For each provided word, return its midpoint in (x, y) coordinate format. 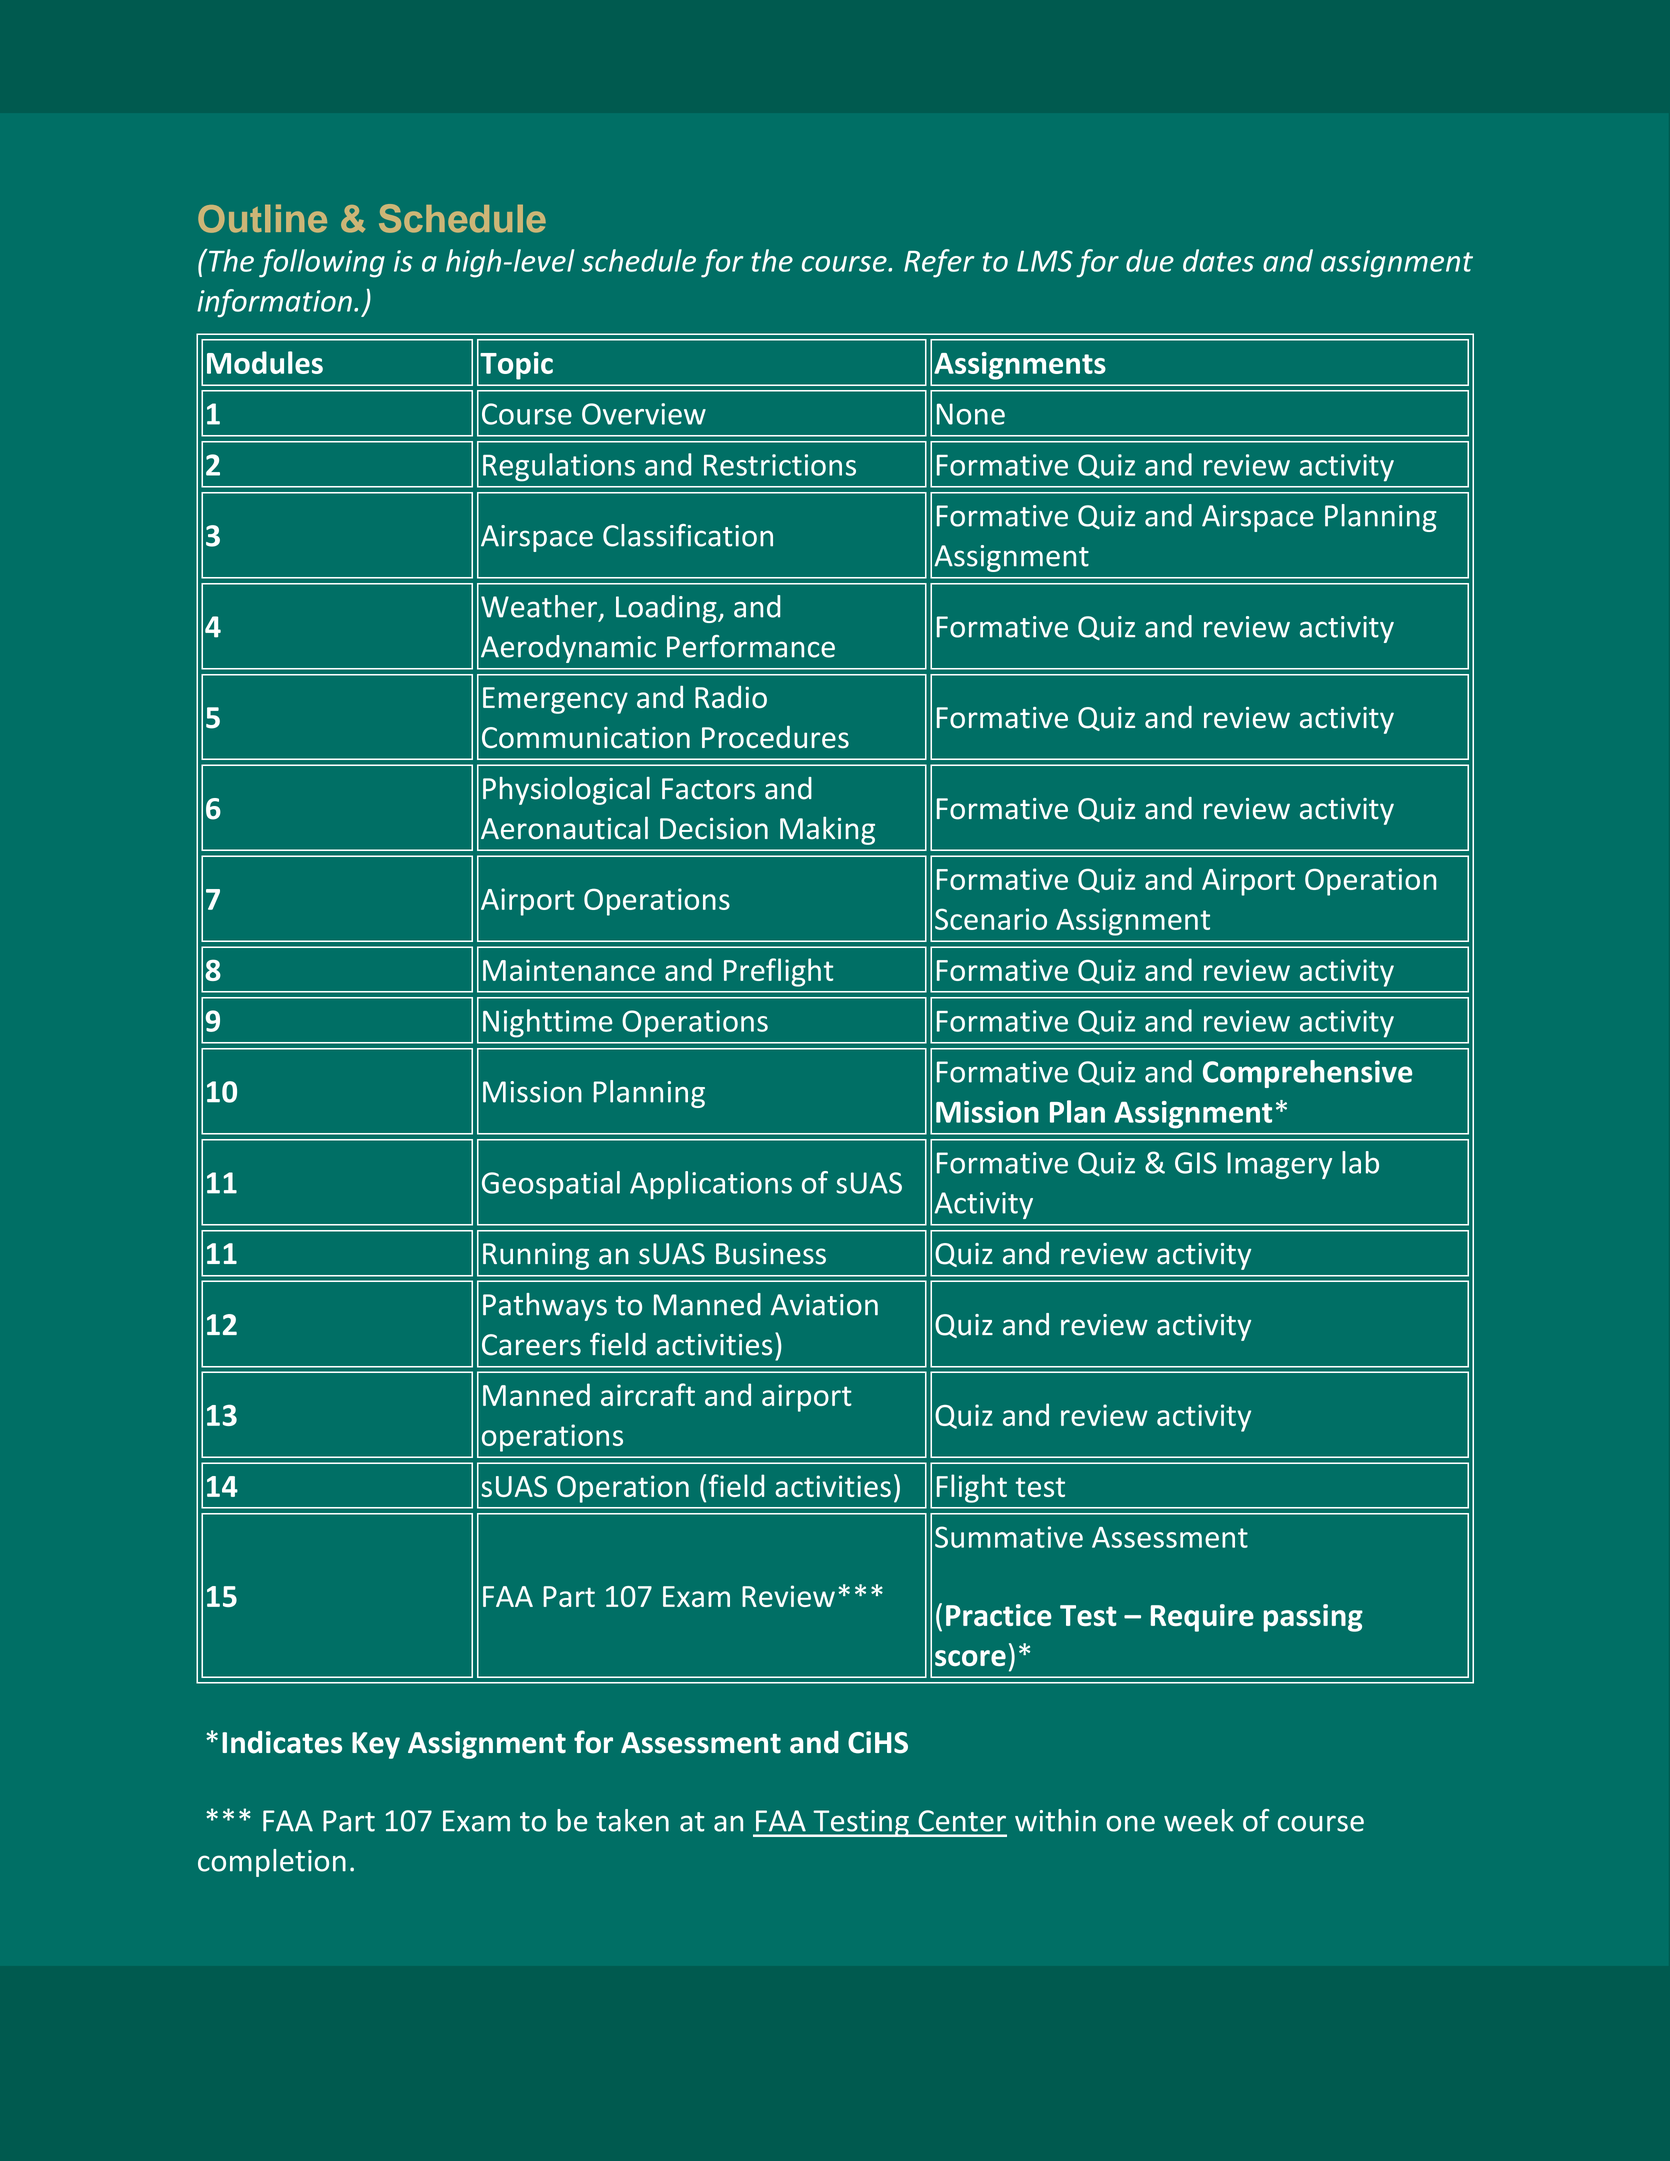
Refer (939, 263)
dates (1218, 260)
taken (632, 1820)
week (1199, 1820)
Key (376, 1745)
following (322, 263)
